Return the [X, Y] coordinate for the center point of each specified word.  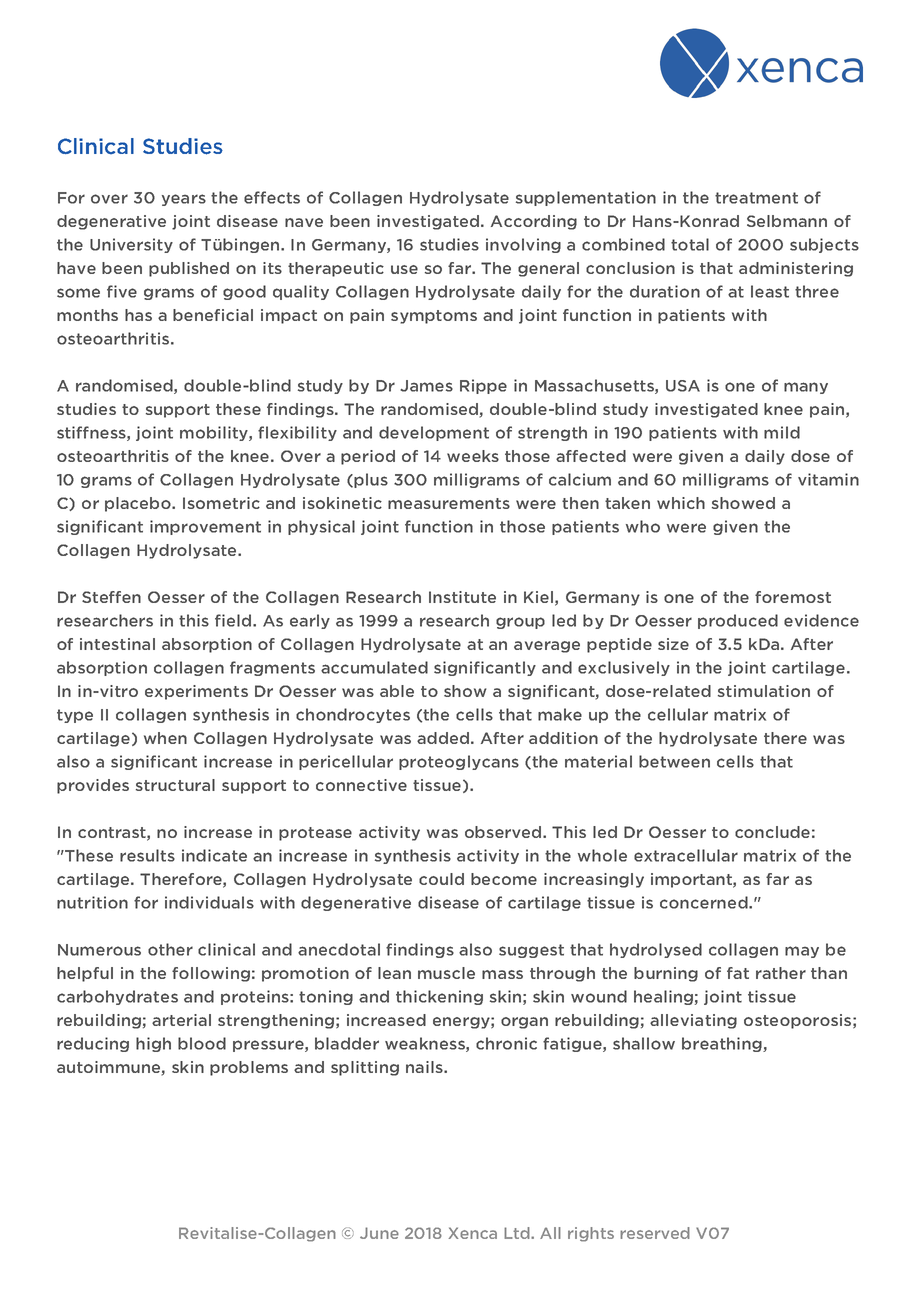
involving [523, 245]
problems [249, 1068]
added [443, 738]
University [131, 245]
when [165, 738]
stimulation [764, 691]
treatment [756, 198]
